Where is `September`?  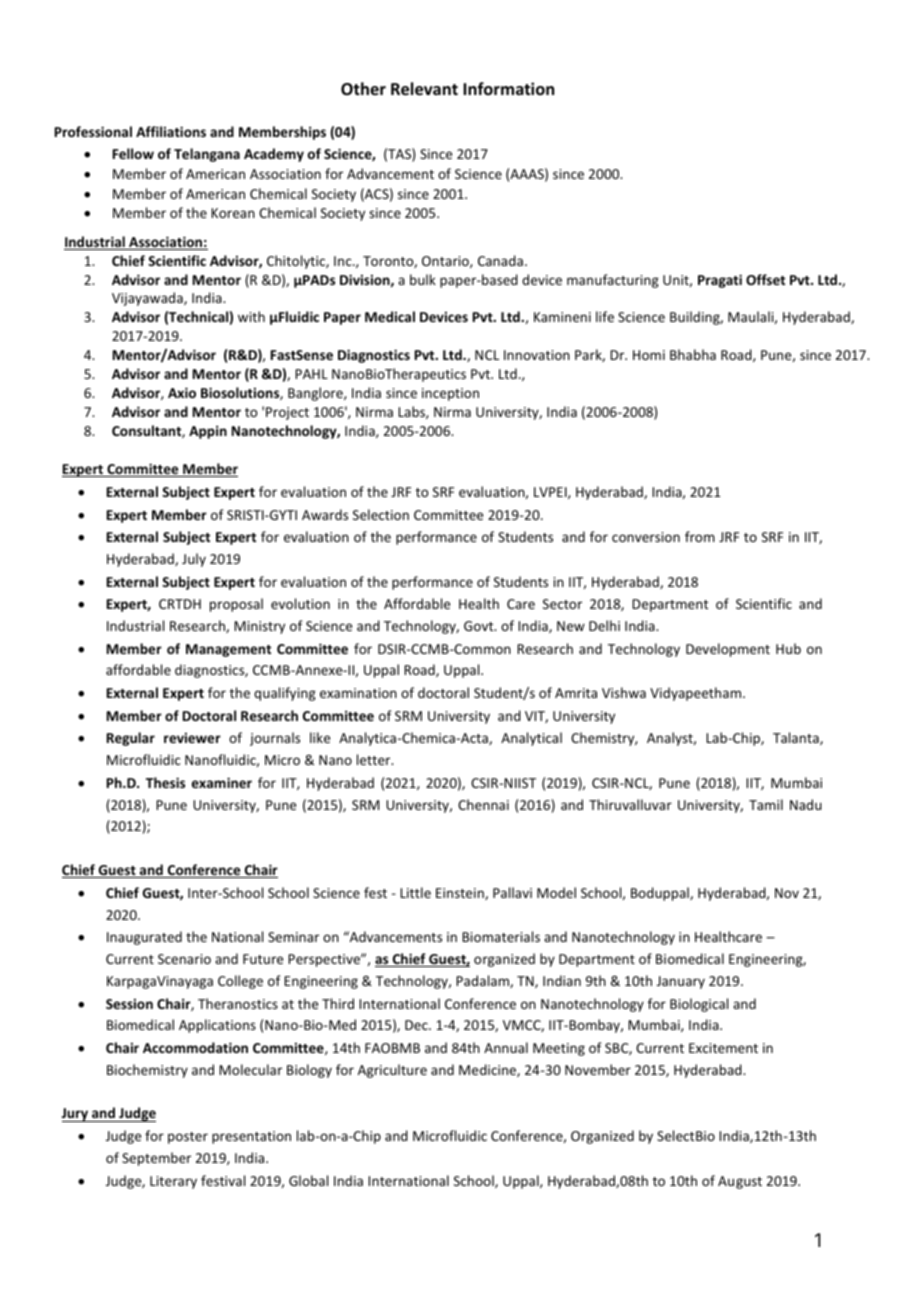 September is located at coordinates (156, 1159).
